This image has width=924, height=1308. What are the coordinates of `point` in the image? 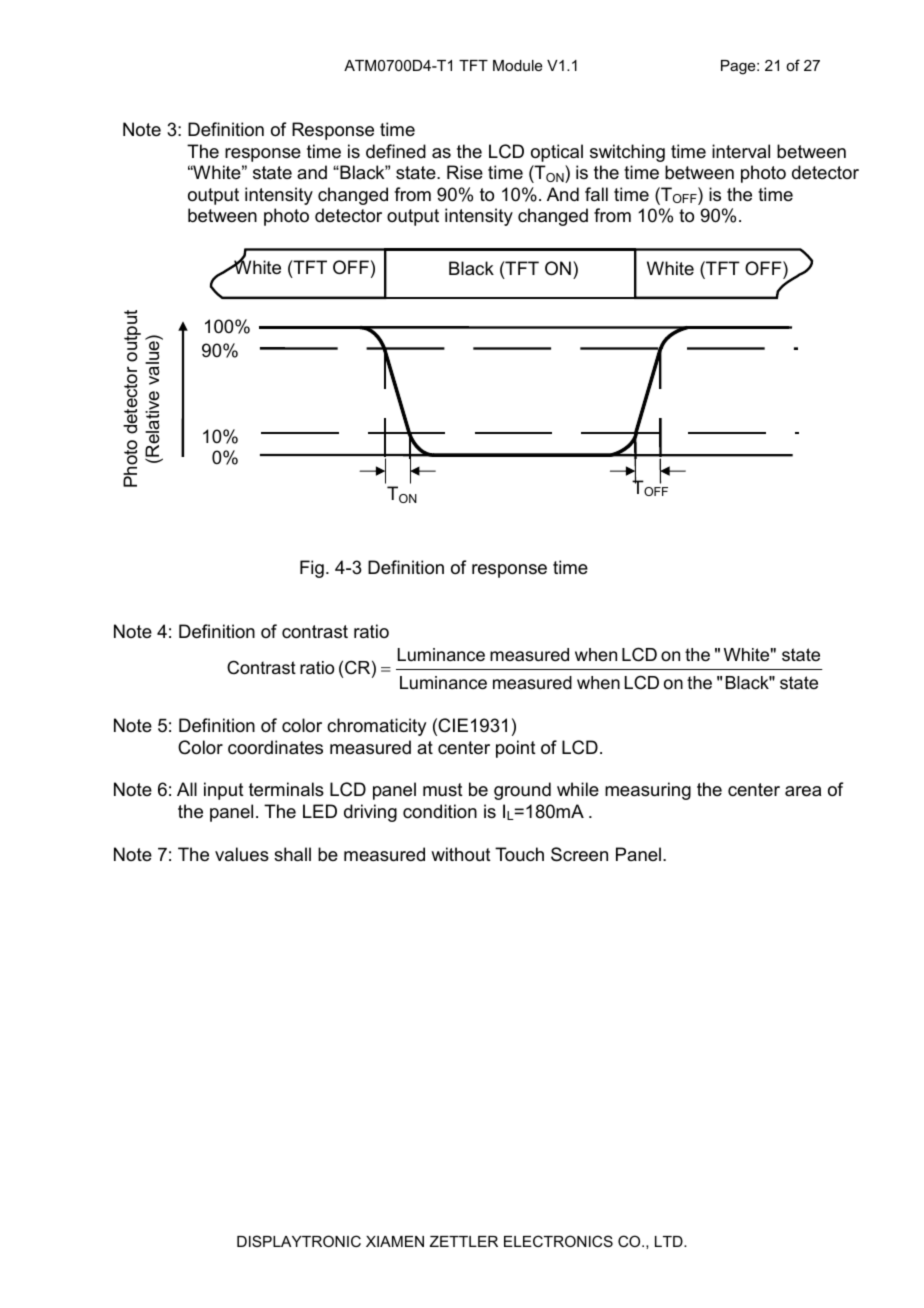 It's located at (516, 749).
